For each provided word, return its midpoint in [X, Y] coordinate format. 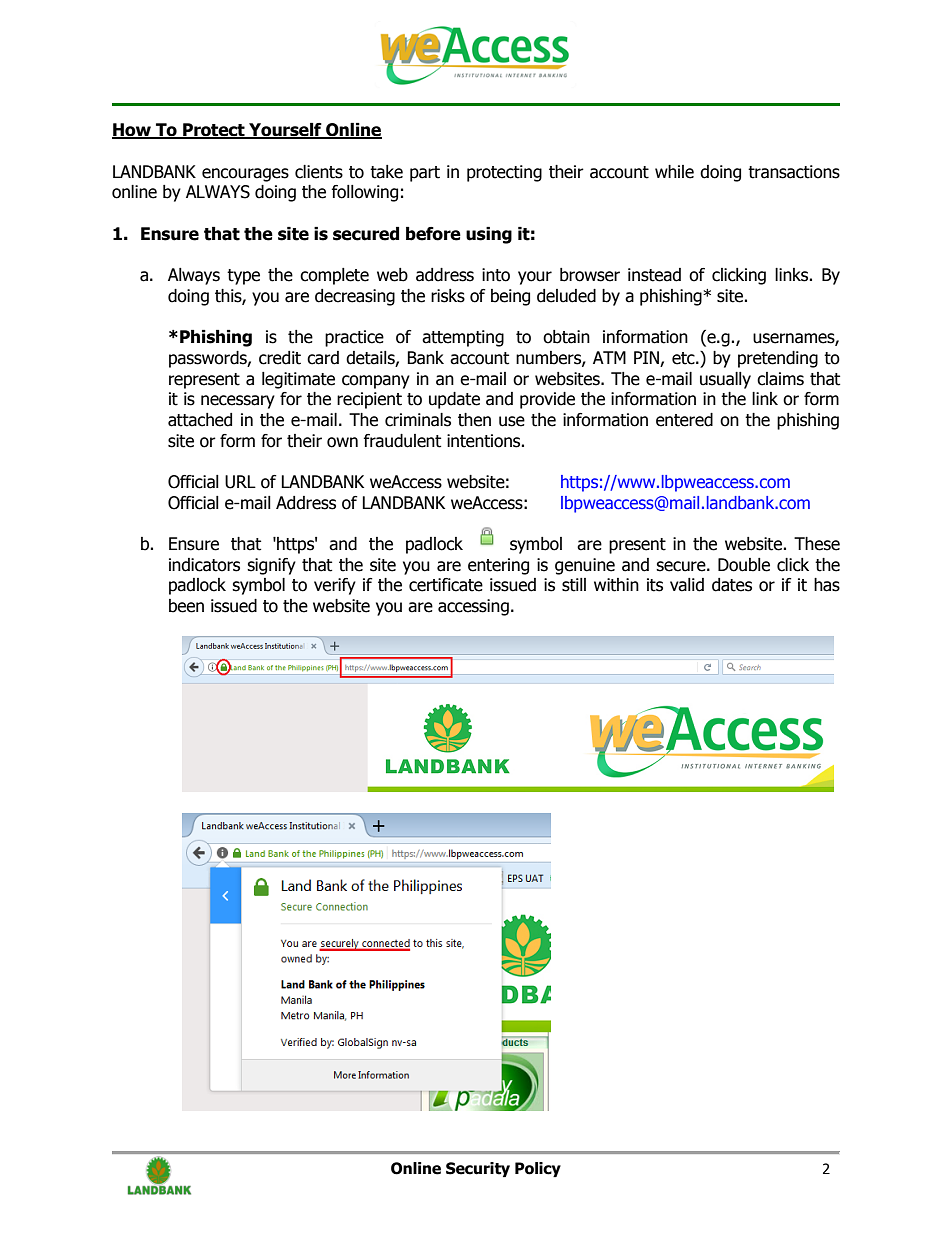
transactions [794, 172]
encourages [245, 175]
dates [732, 585]
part [425, 174]
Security [478, 1169]
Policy [538, 1169]
